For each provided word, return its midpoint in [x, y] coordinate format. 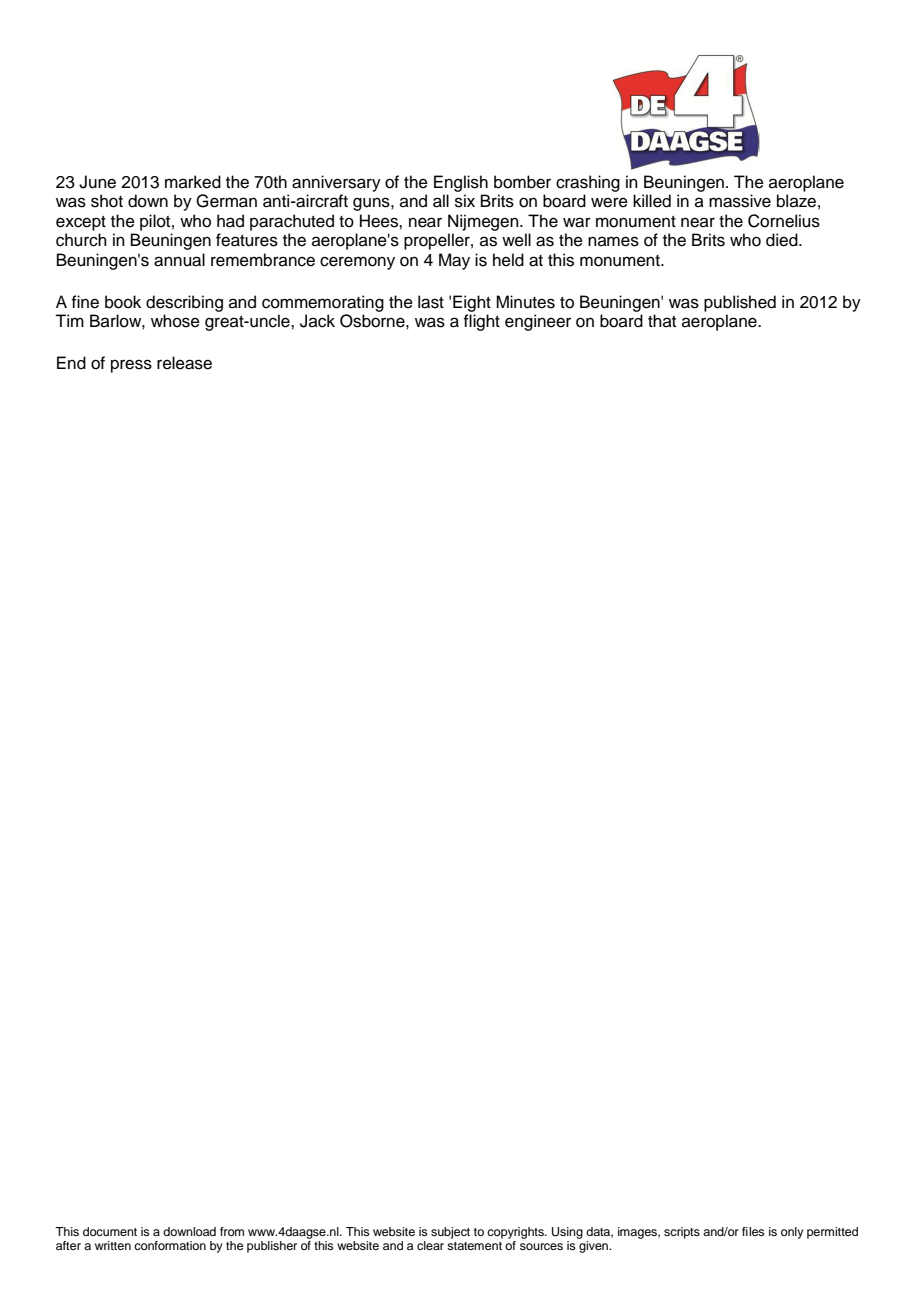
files [753, 1231]
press [131, 366]
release [184, 363]
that [662, 320]
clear [430, 1245]
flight [481, 322]
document [110, 1231]
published [740, 303]
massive [740, 201]
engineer [538, 322]
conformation [170, 1245]
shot [107, 201]
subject [450, 1233]
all [441, 201]
